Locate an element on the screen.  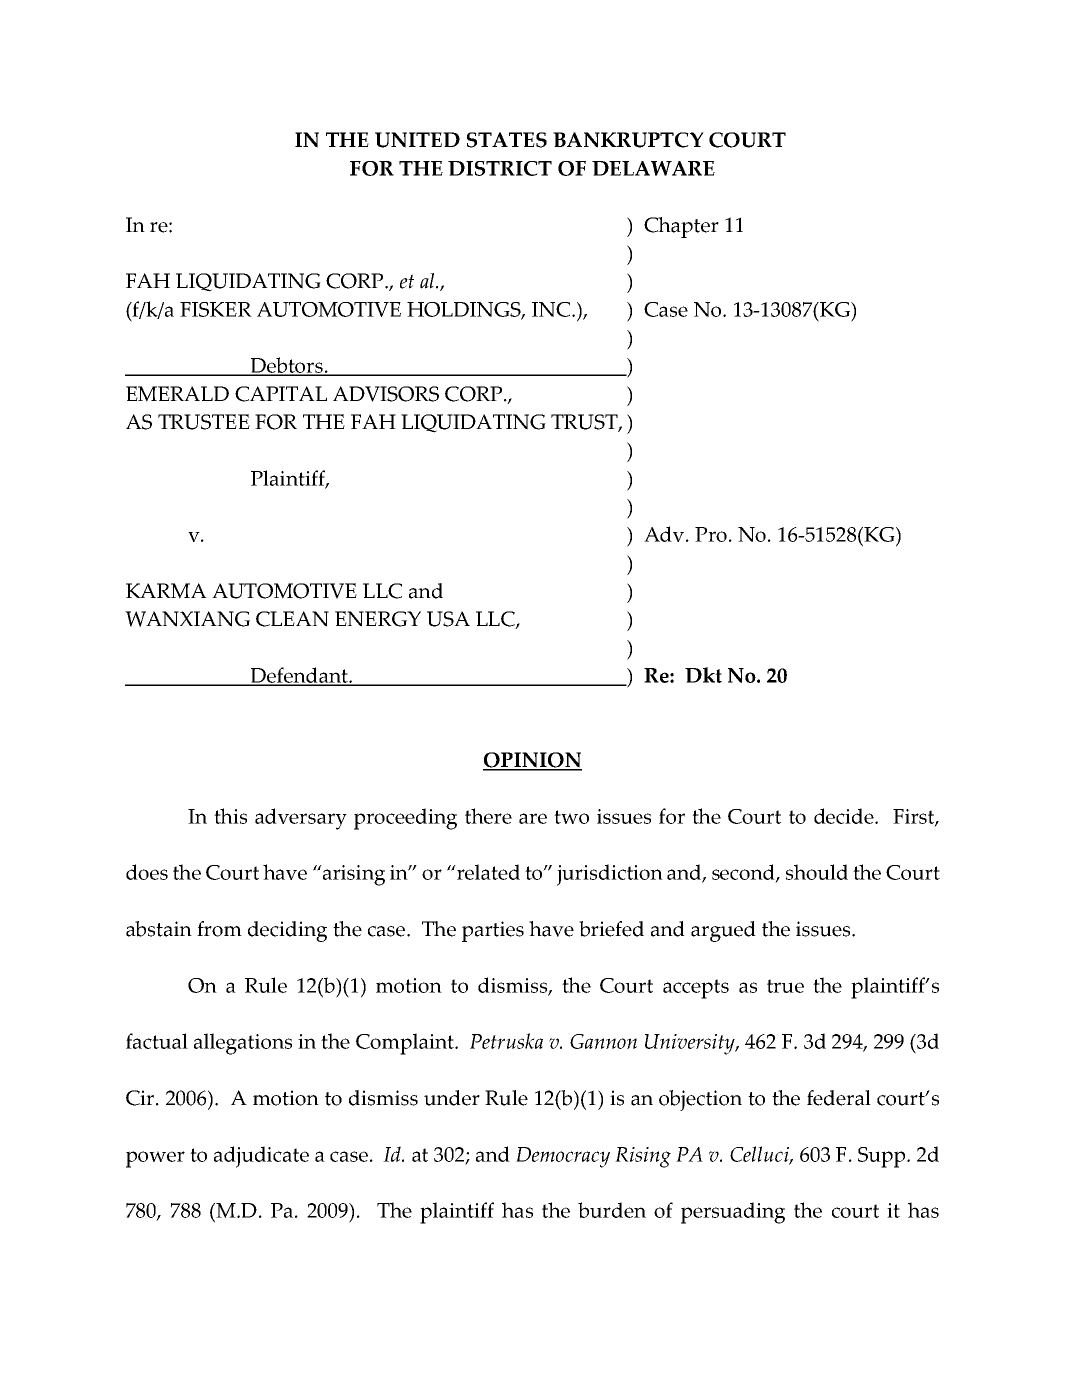
Chapter is located at coordinates (681, 227).
